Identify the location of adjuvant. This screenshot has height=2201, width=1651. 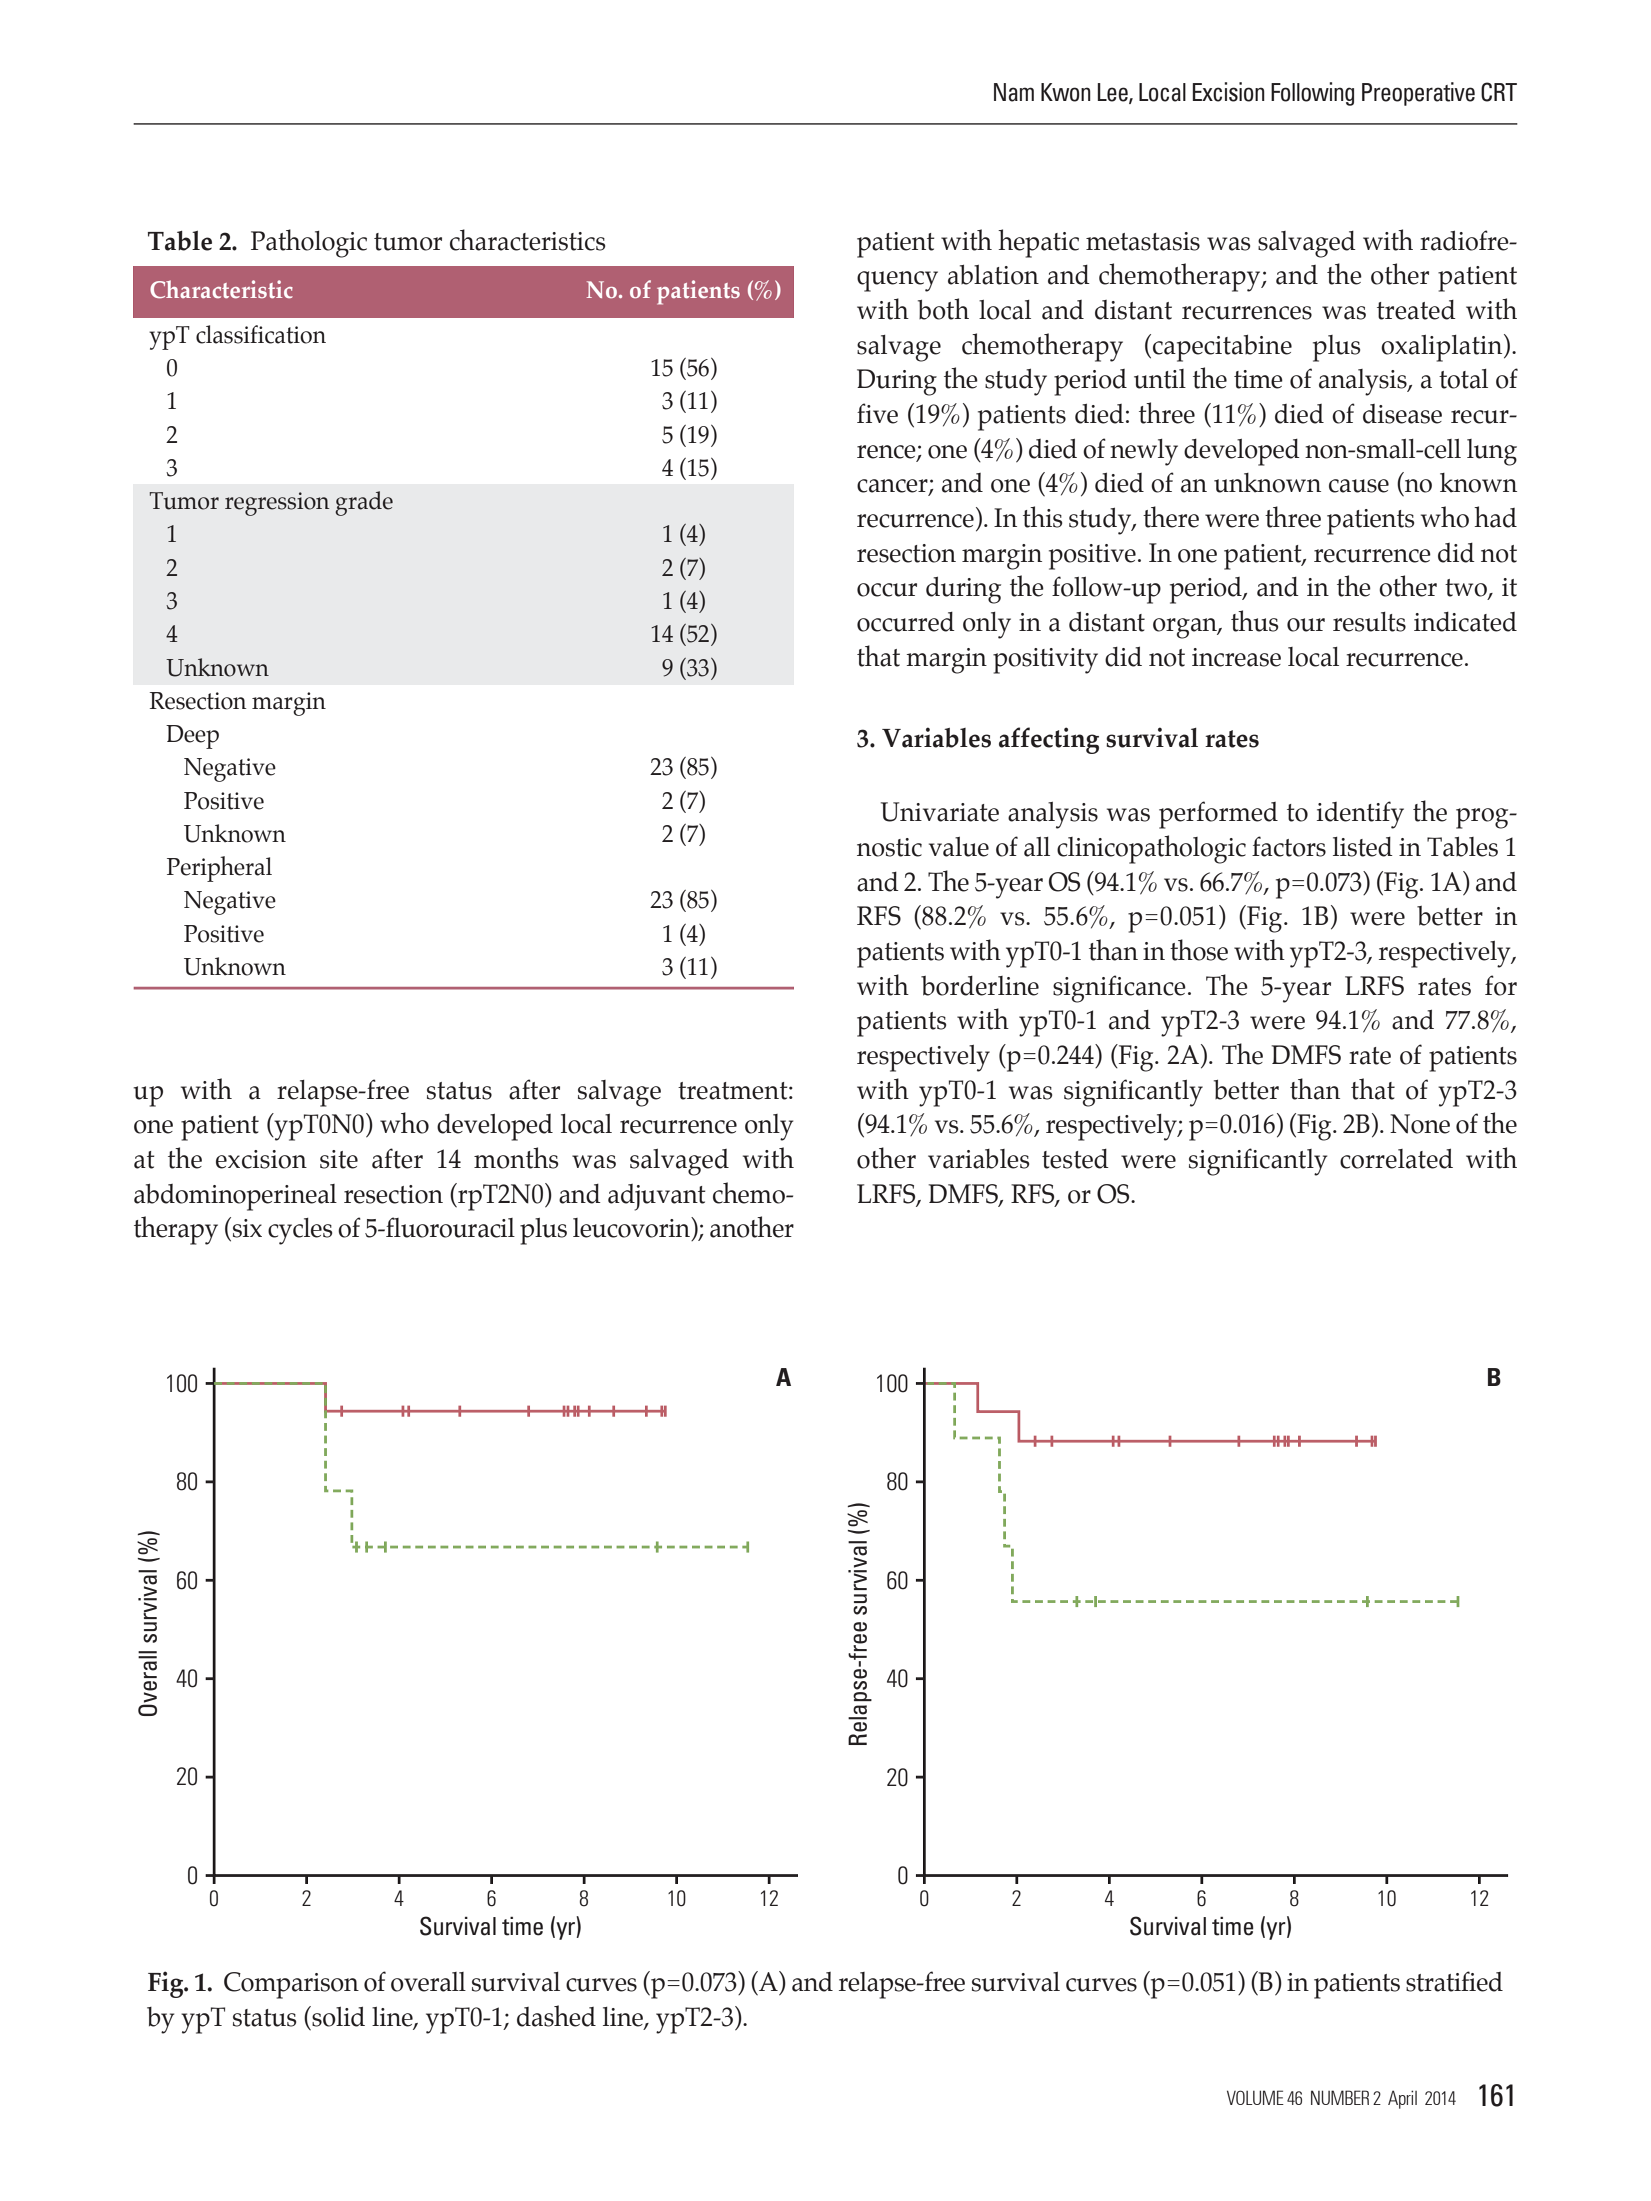
(657, 1197).
